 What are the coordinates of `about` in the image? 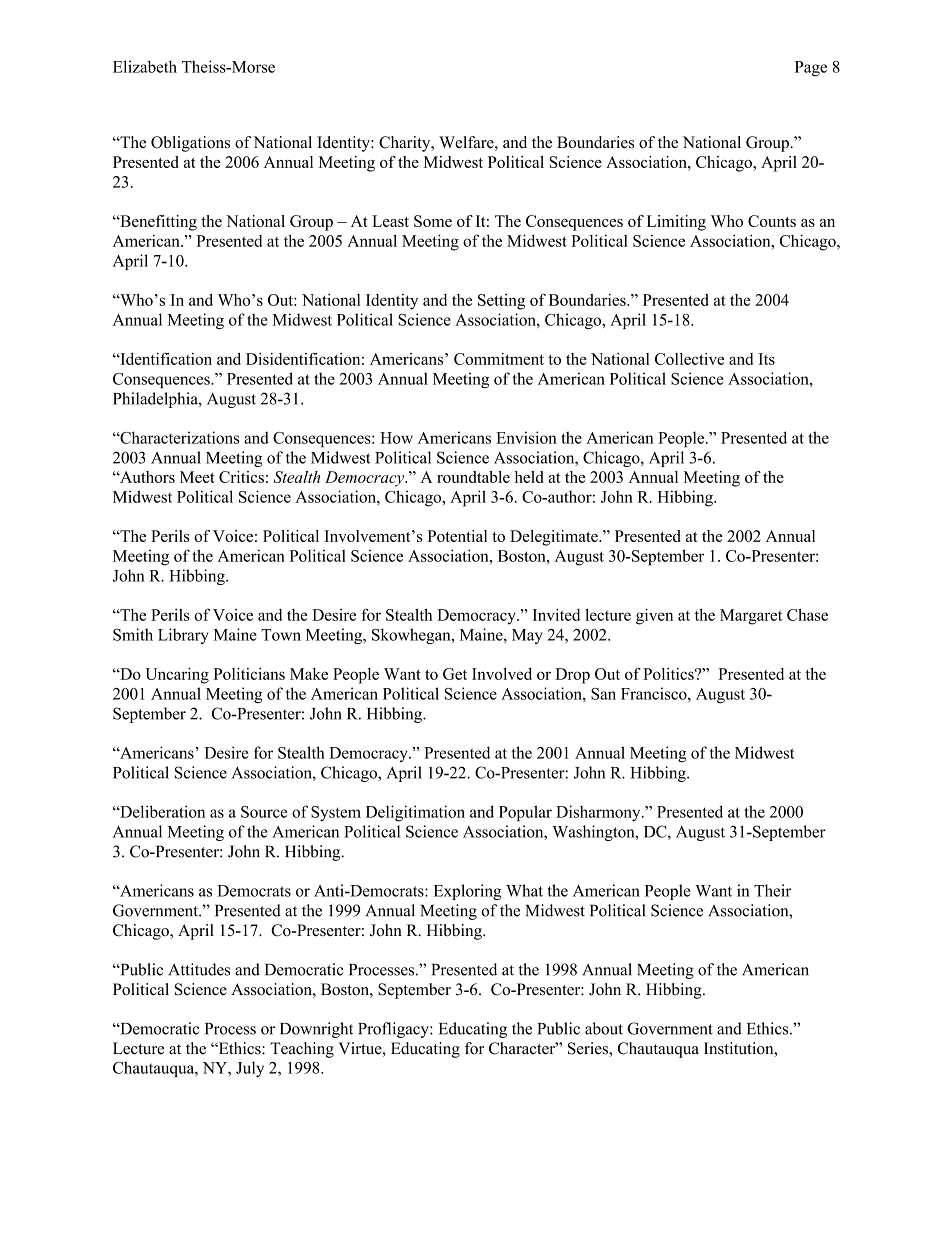 It's located at (604, 1028).
